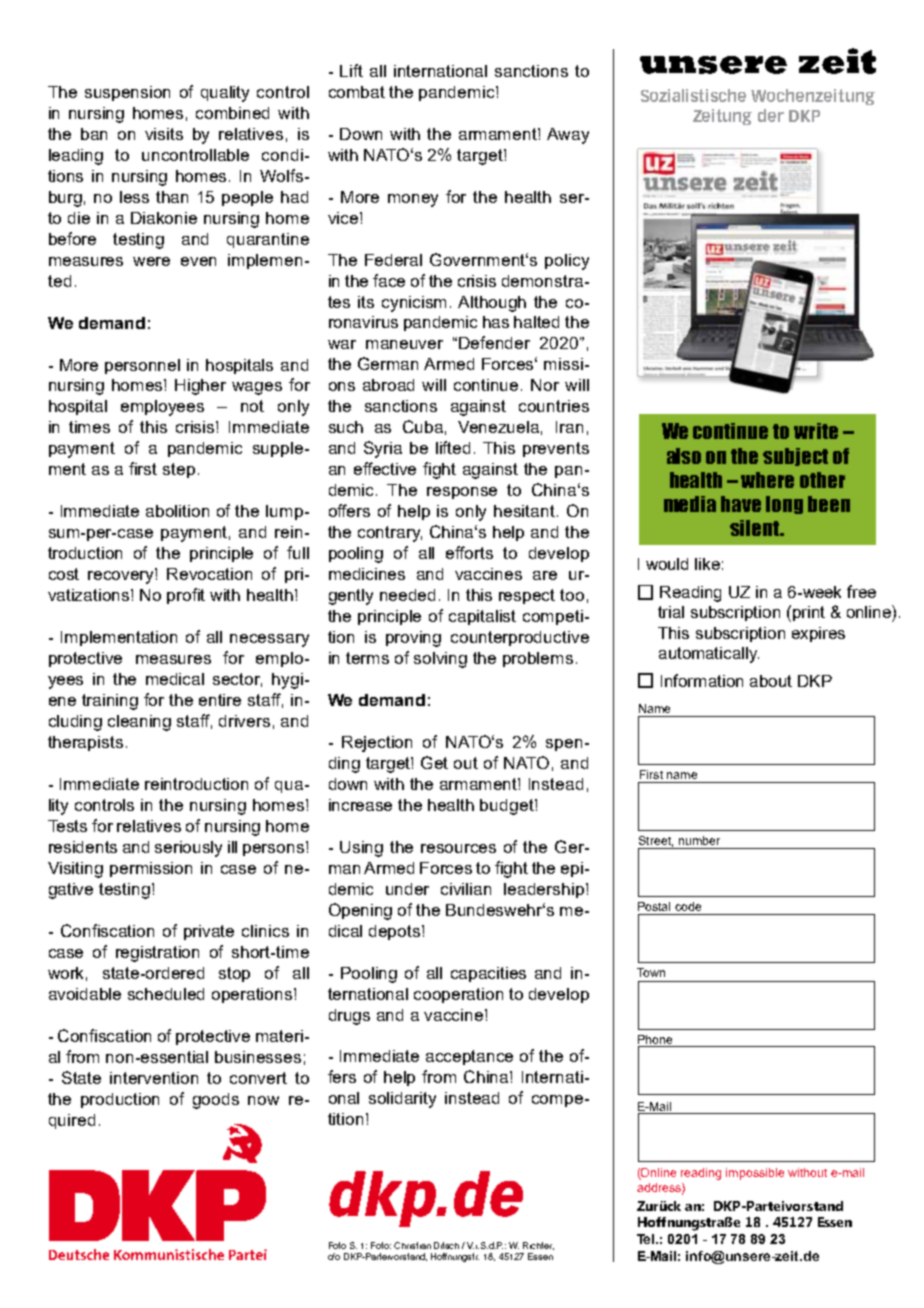 The image size is (924, 1308). Describe the element at coordinates (699, 840) in the document. I see `number` at that location.
